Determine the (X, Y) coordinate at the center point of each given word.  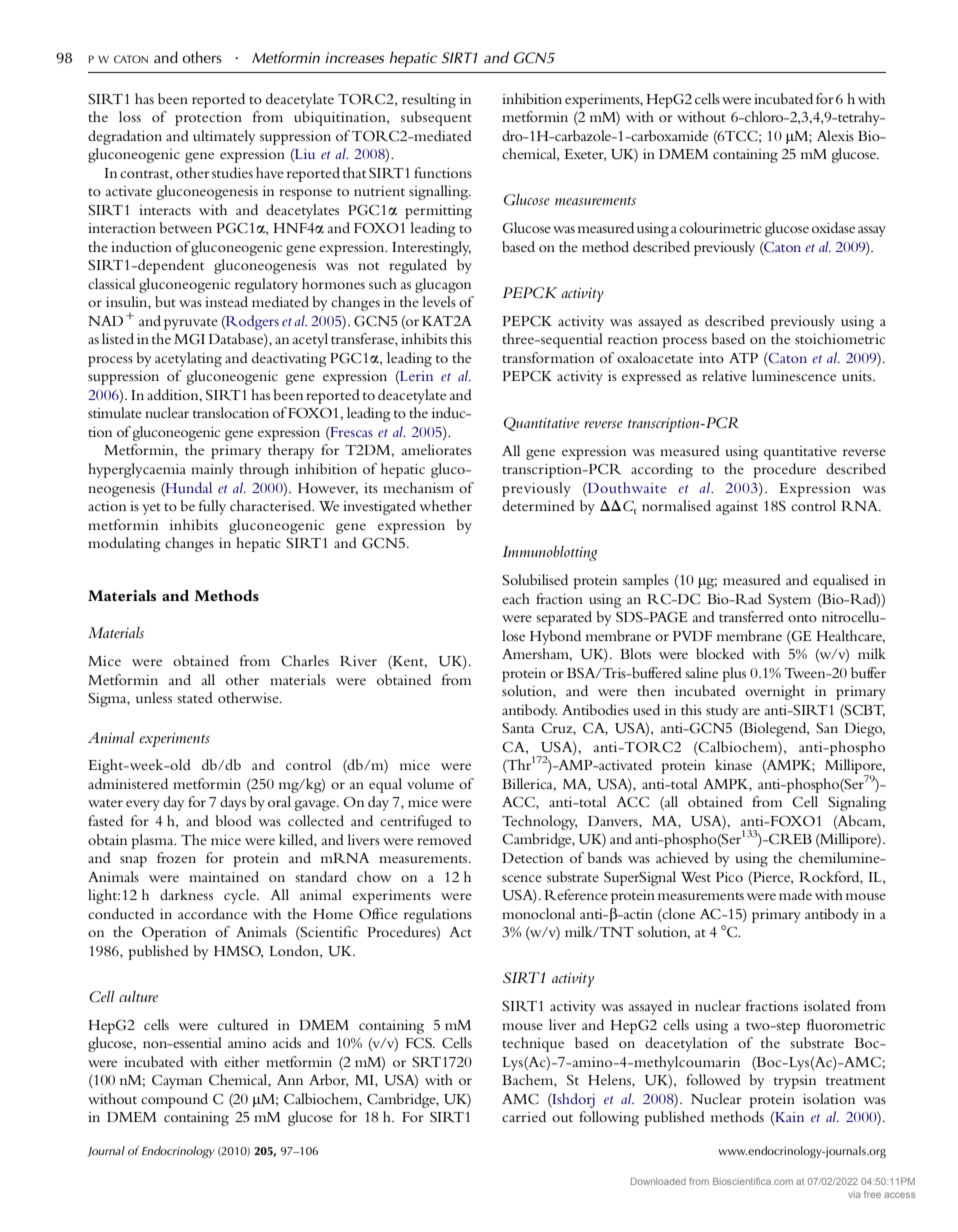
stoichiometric (840, 338)
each (516, 598)
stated (195, 697)
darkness (186, 894)
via (854, 1194)
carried (524, 1116)
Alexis (835, 135)
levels (439, 301)
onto (802, 618)
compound (174, 1100)
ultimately (224, 137)
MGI (189, 339)
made (795, 894)
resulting (429, 100)
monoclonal (538, 913)
